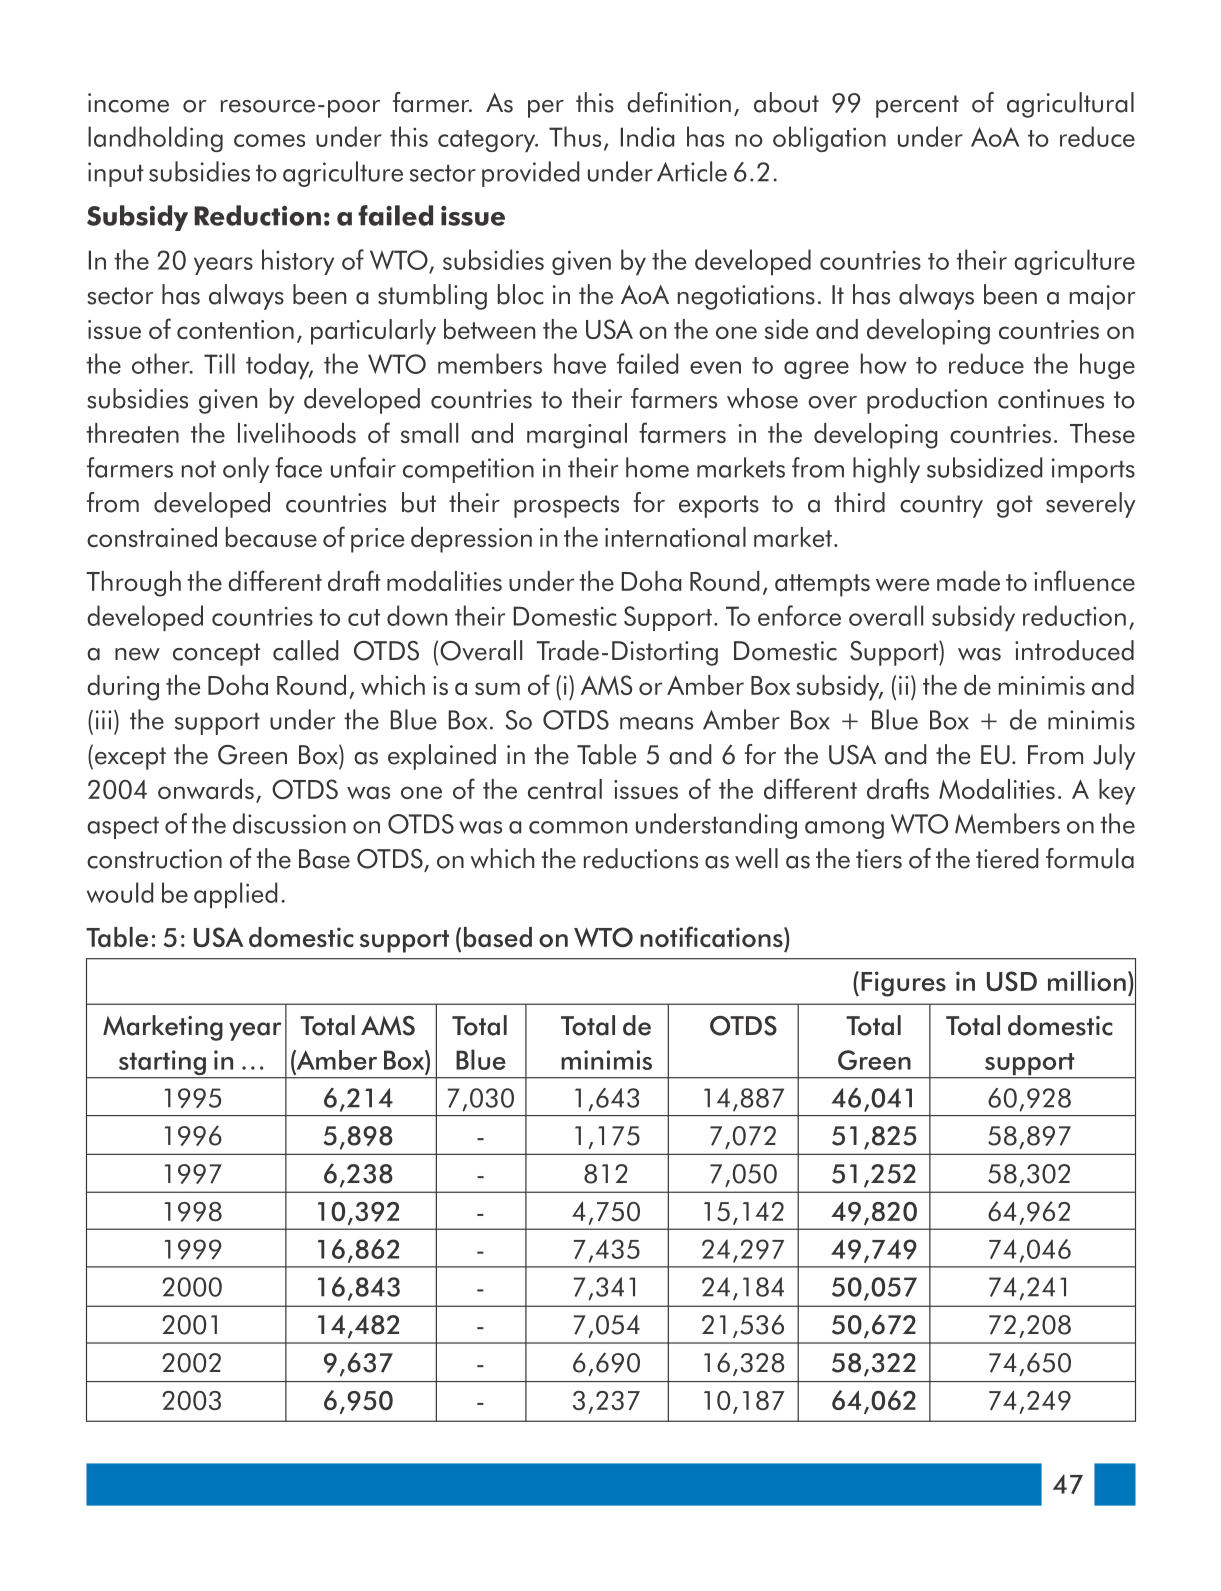  What do you see at coordinates (575, 136) in the document?
I see `Thus` at bounding box center [575, 136].
